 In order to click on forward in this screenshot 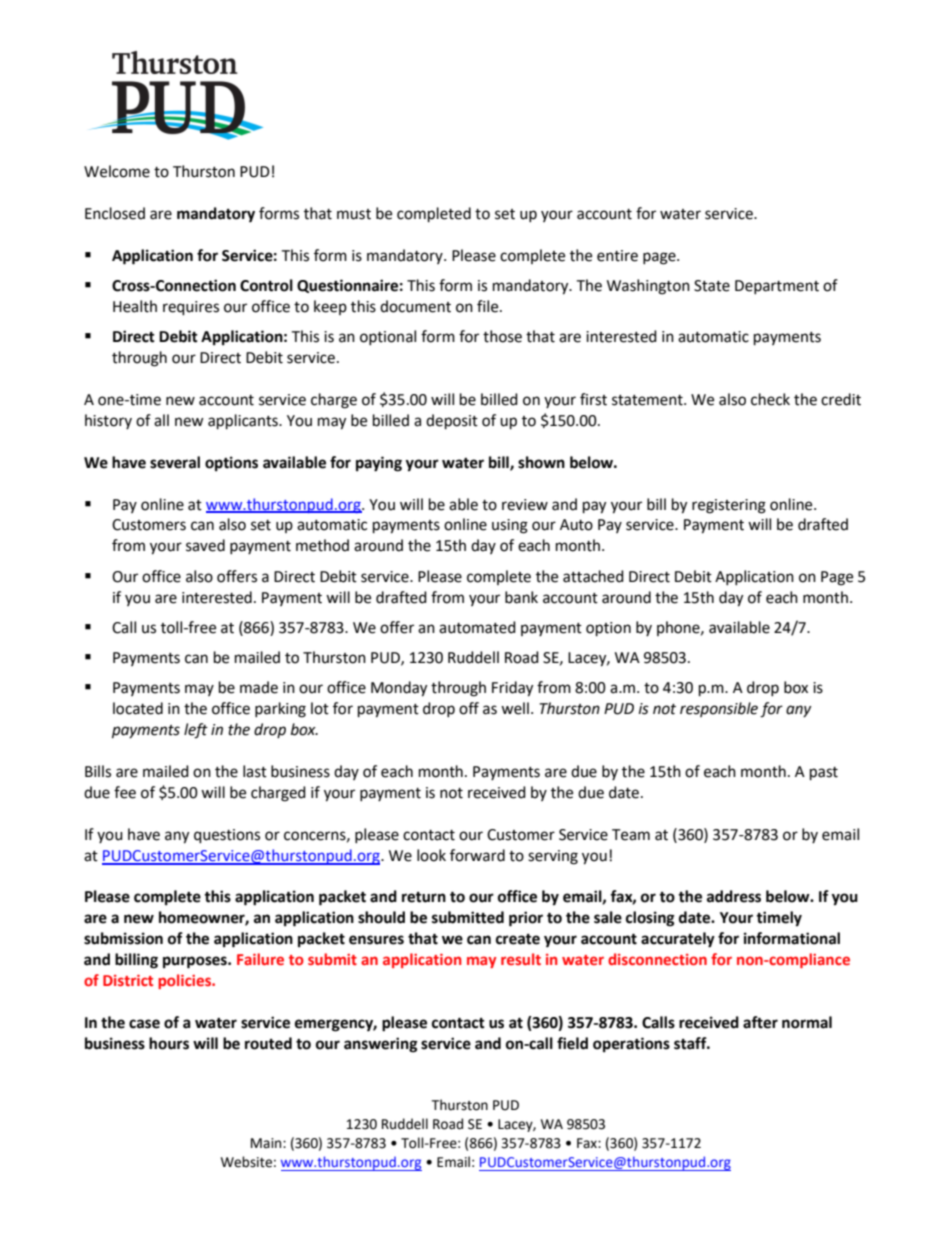, I will do `click(477, 855)`.
